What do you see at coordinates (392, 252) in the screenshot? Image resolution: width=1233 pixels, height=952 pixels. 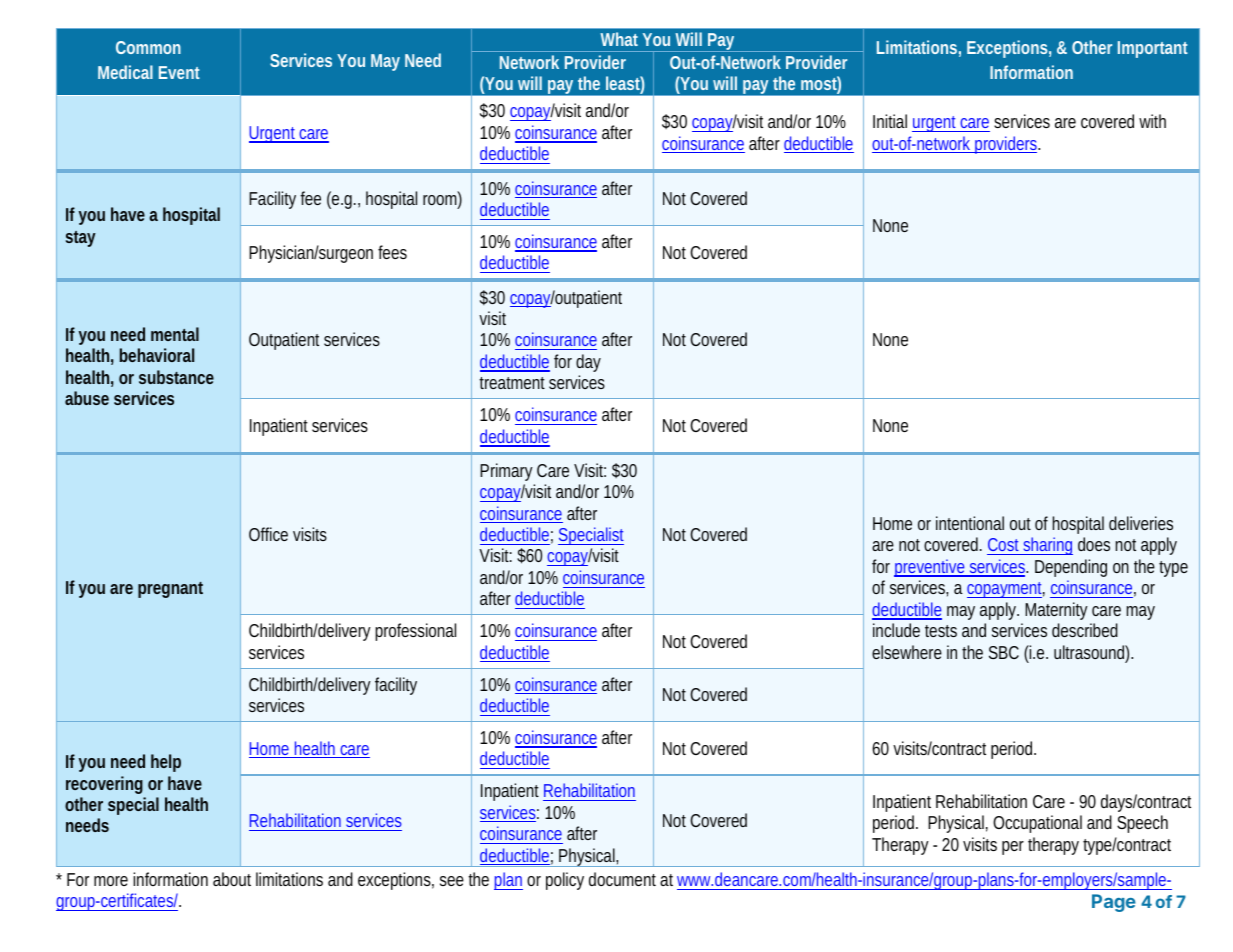 I see `fees` at bounding box center [392, 252].
